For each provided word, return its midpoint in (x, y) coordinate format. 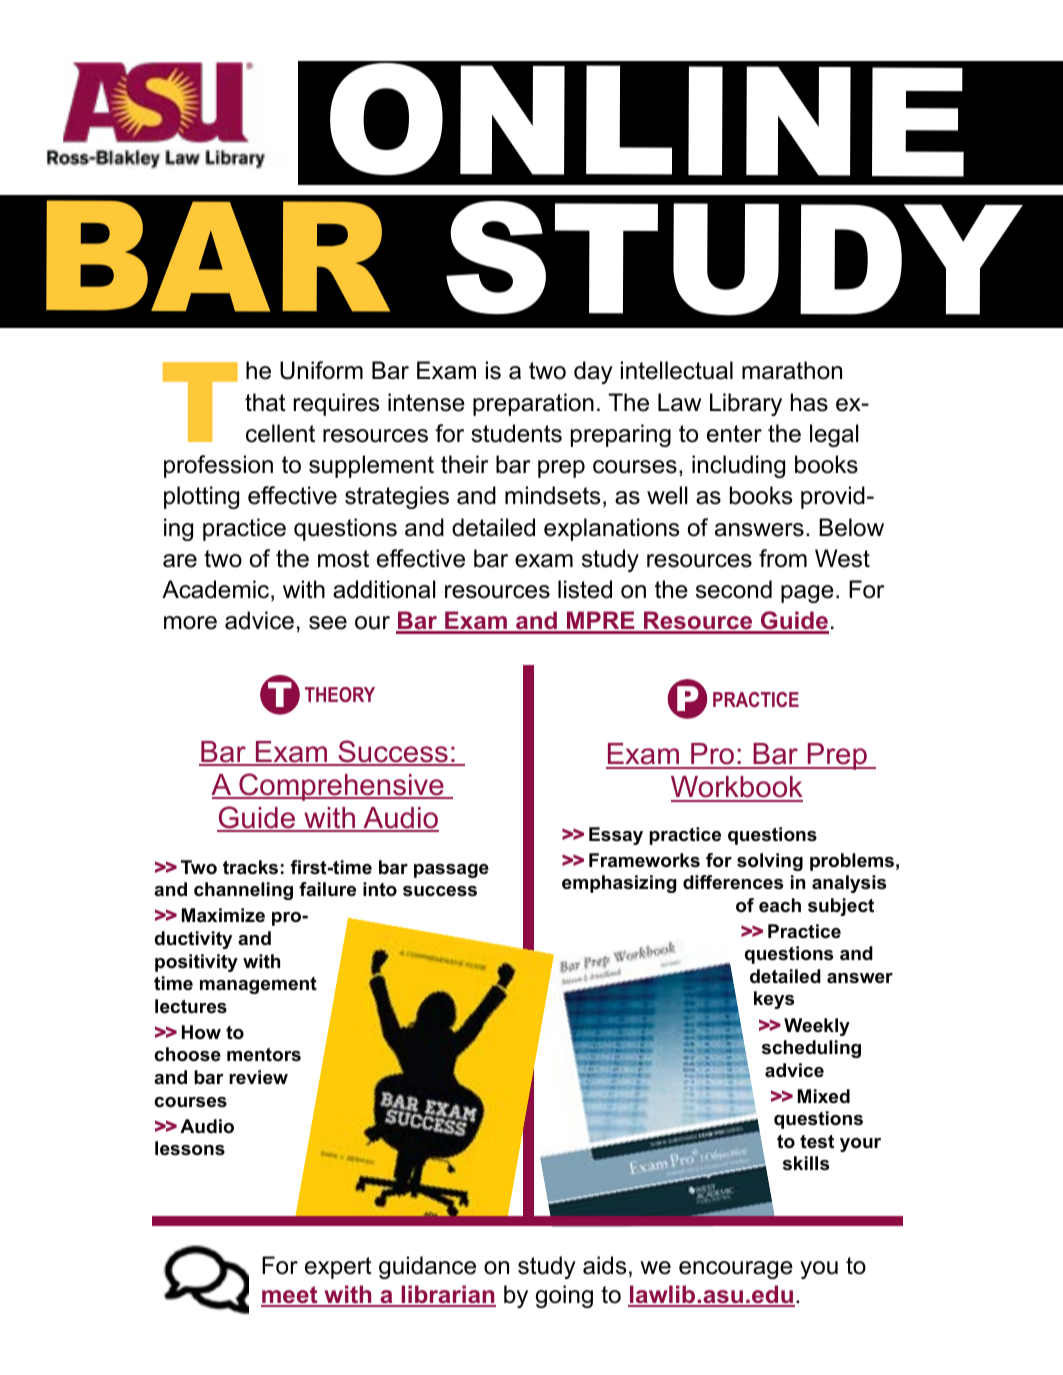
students (516, 433)
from (783, 558)
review (258, 1077)
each (780, 905)
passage (451, 871)
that (265, 402)
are (180, 561)
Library (746, 404)
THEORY (340, 694)
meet (290, 1296)
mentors (264, 1055)
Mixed (824, 1096)
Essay (616, 836)
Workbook (737, 788)
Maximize (223, 915)
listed (585, 589)
